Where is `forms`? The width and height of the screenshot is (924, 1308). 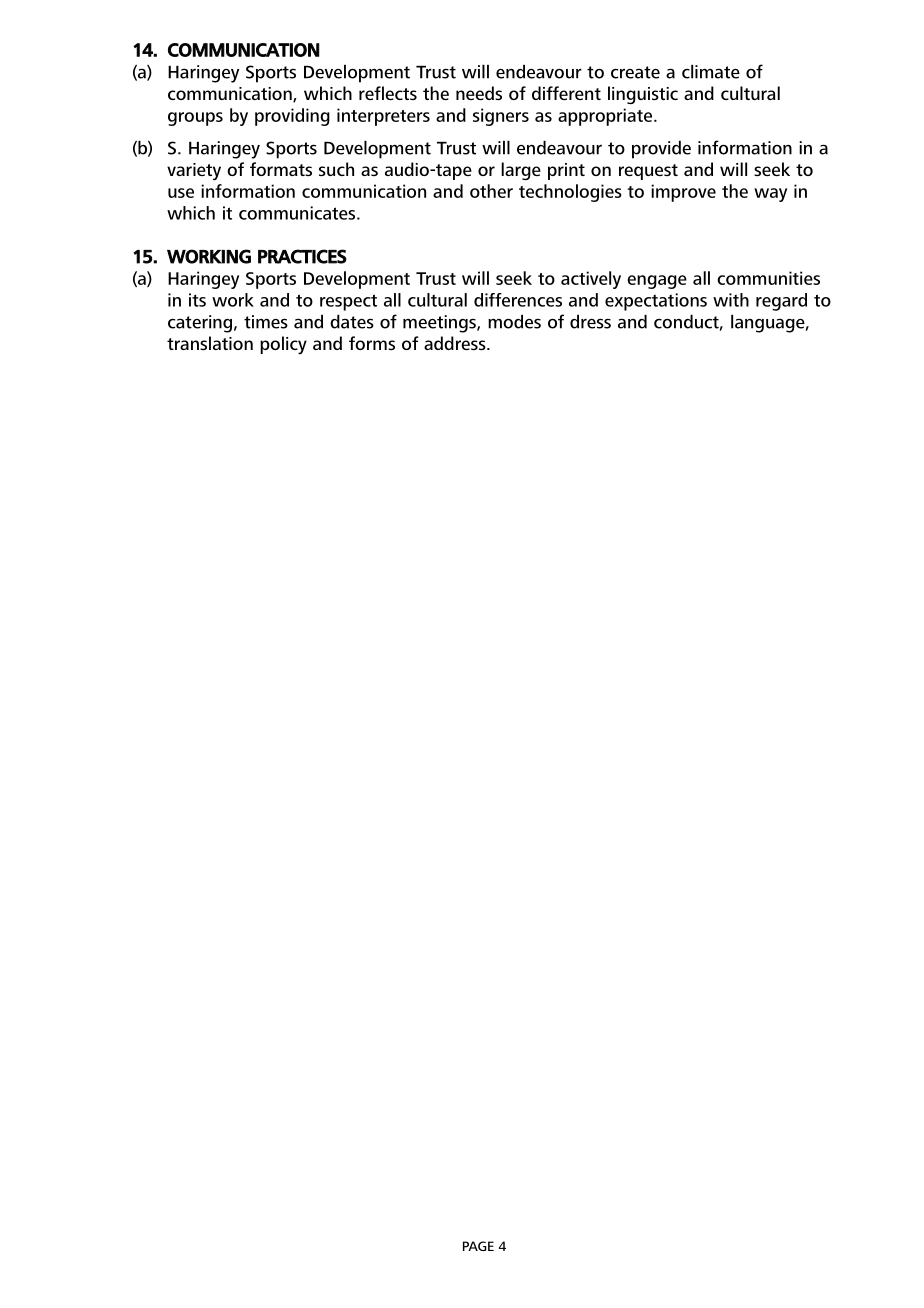 forms is located at coordinates (372, 343).
